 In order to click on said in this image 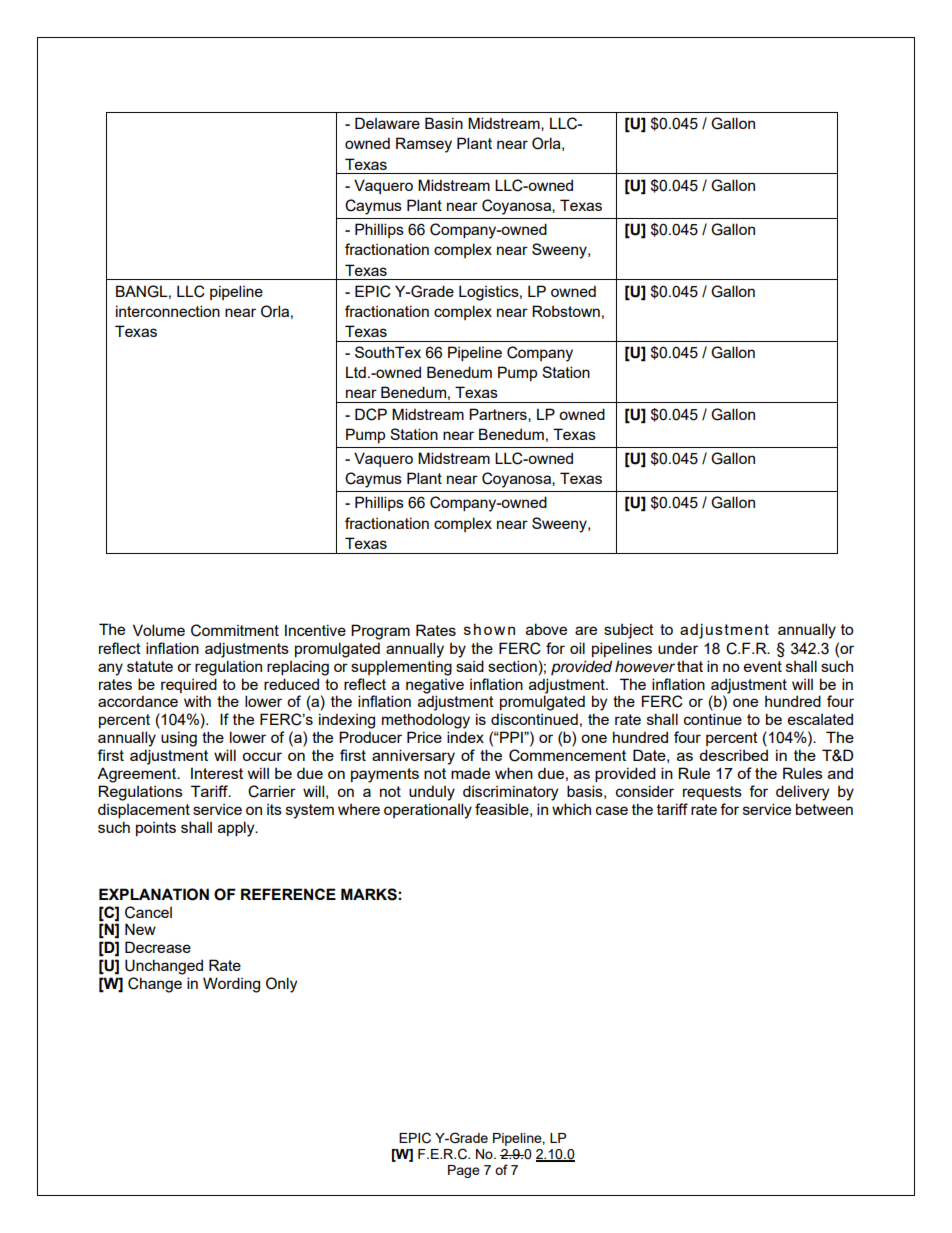, I will do `click(470, 666)`.
